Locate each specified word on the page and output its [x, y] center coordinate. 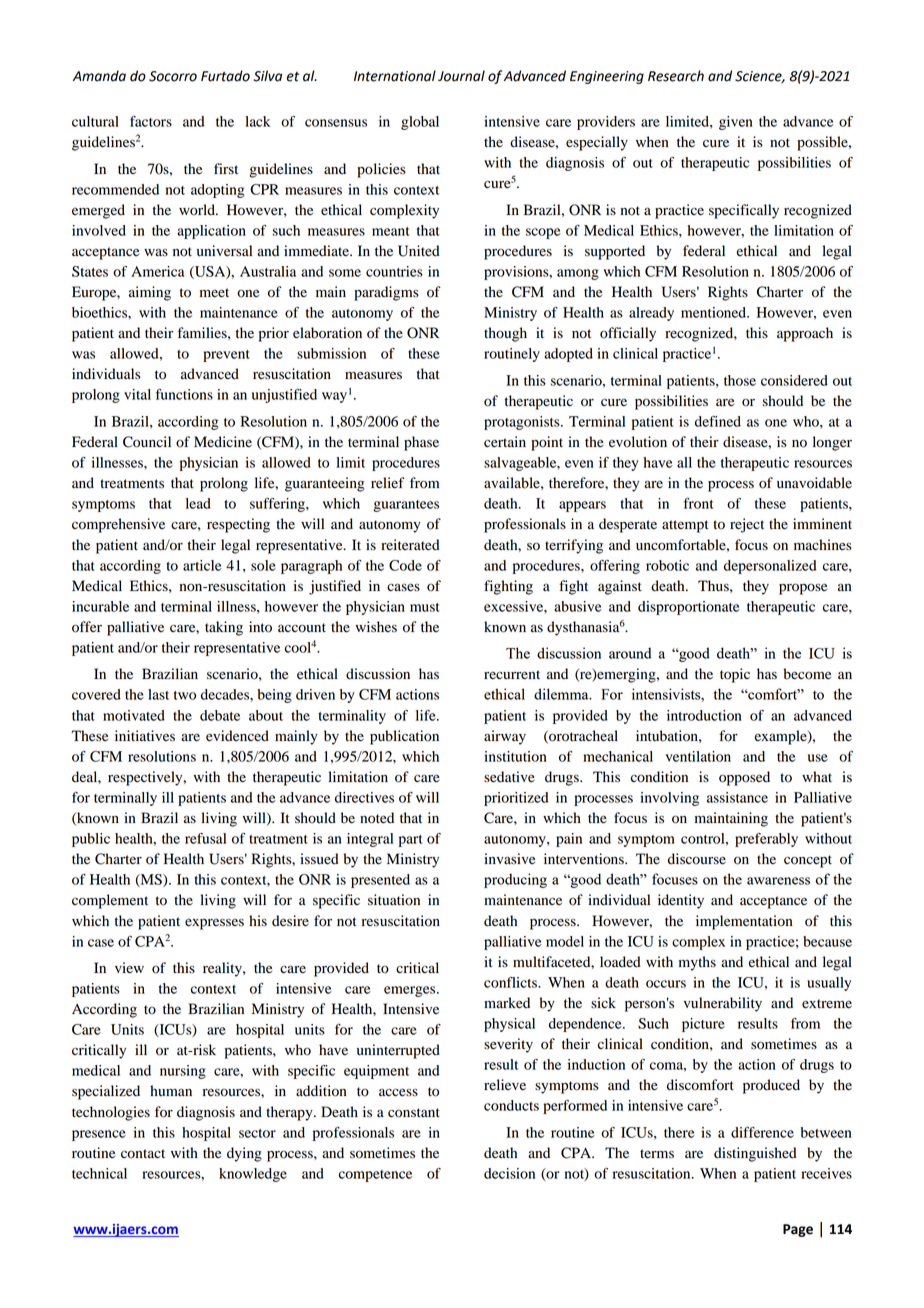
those [740, 380]
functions [184, 394]
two [185, 695]
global [420, 123]
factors [151, 121]
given [736, 123]
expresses [214, 924]
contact [143, 1154]
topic [735, 675]
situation [394, 900]
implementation [744, 922]
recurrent [512, 675]
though [505, 334]
